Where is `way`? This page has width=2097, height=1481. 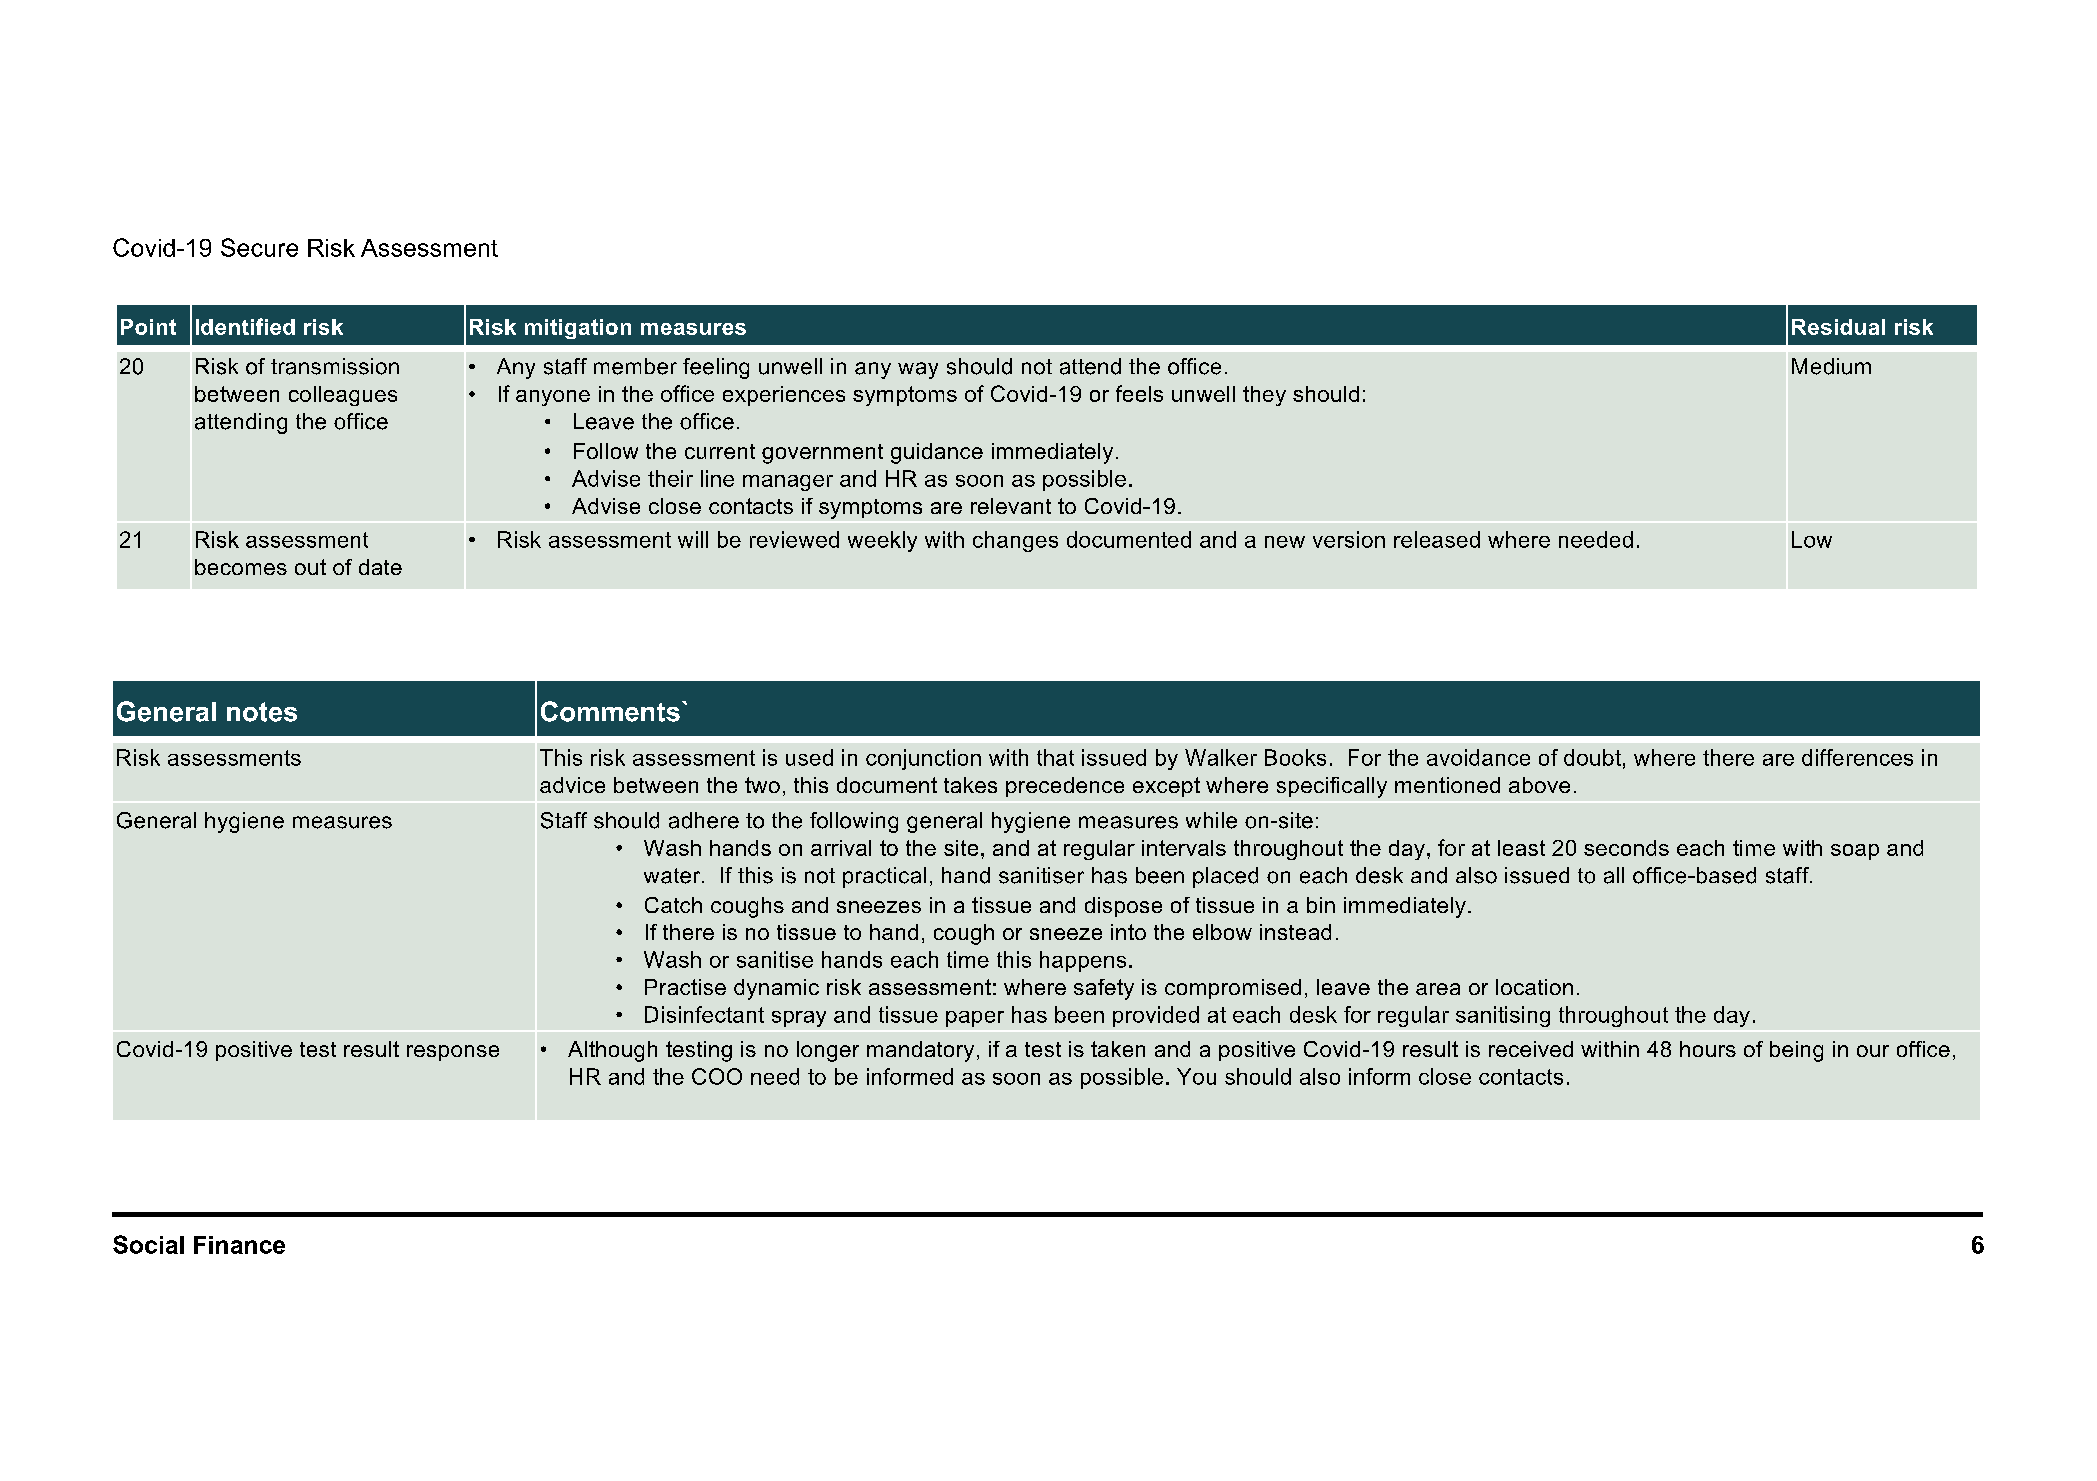 way is located at coordinates (918, 370).
